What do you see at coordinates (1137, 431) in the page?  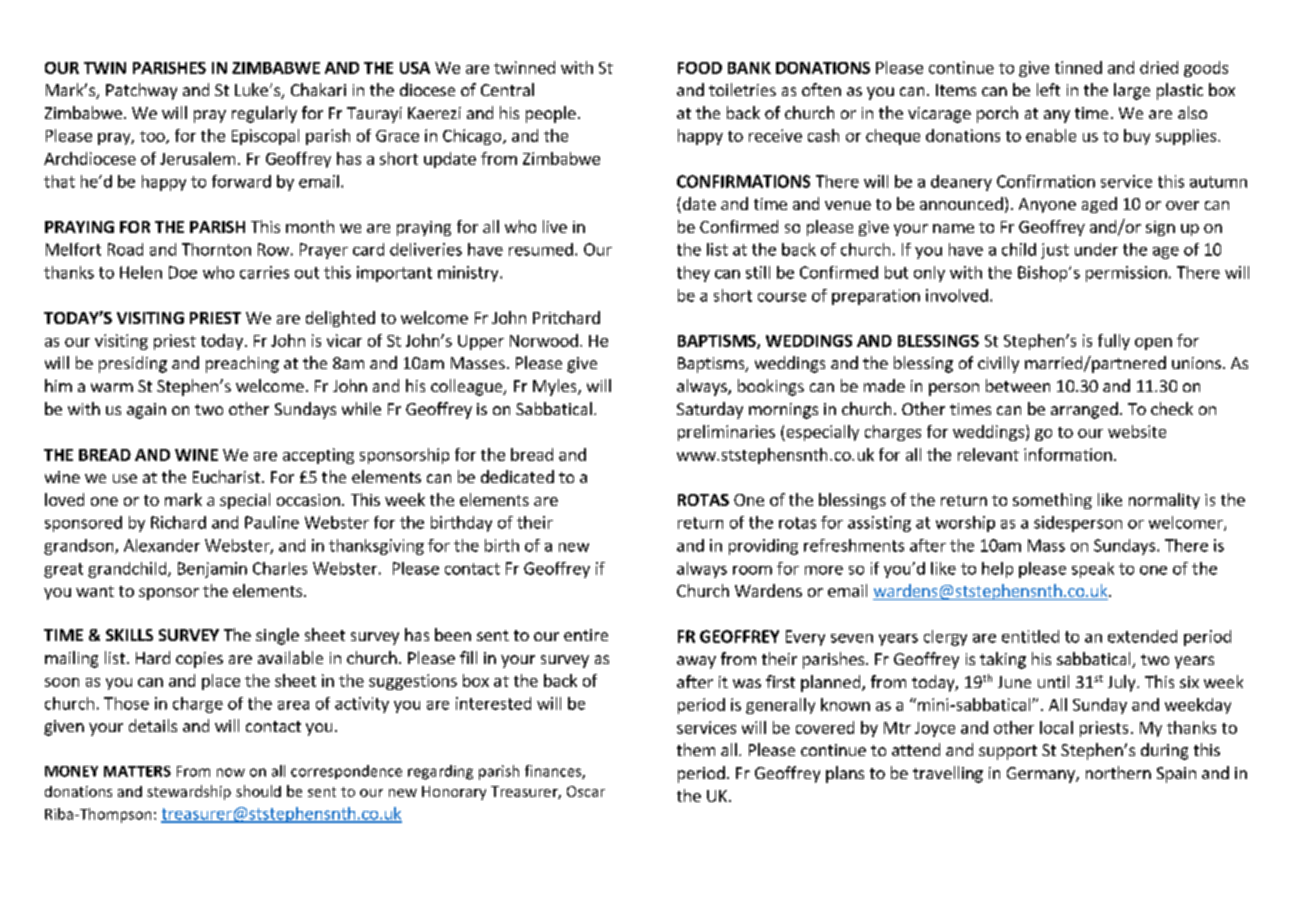 I see `website` at bounding box center [1137, 431].
